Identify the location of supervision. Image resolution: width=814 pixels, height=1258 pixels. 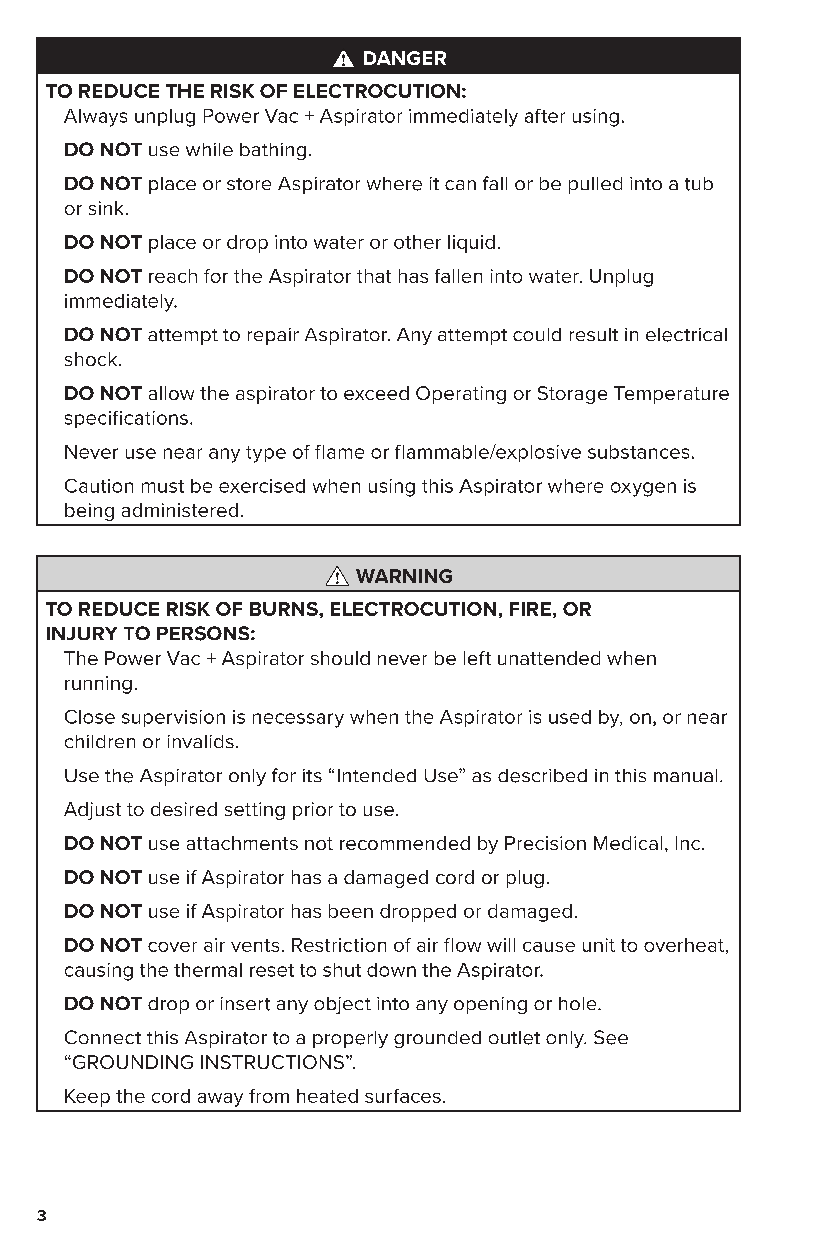
(173, 718).
